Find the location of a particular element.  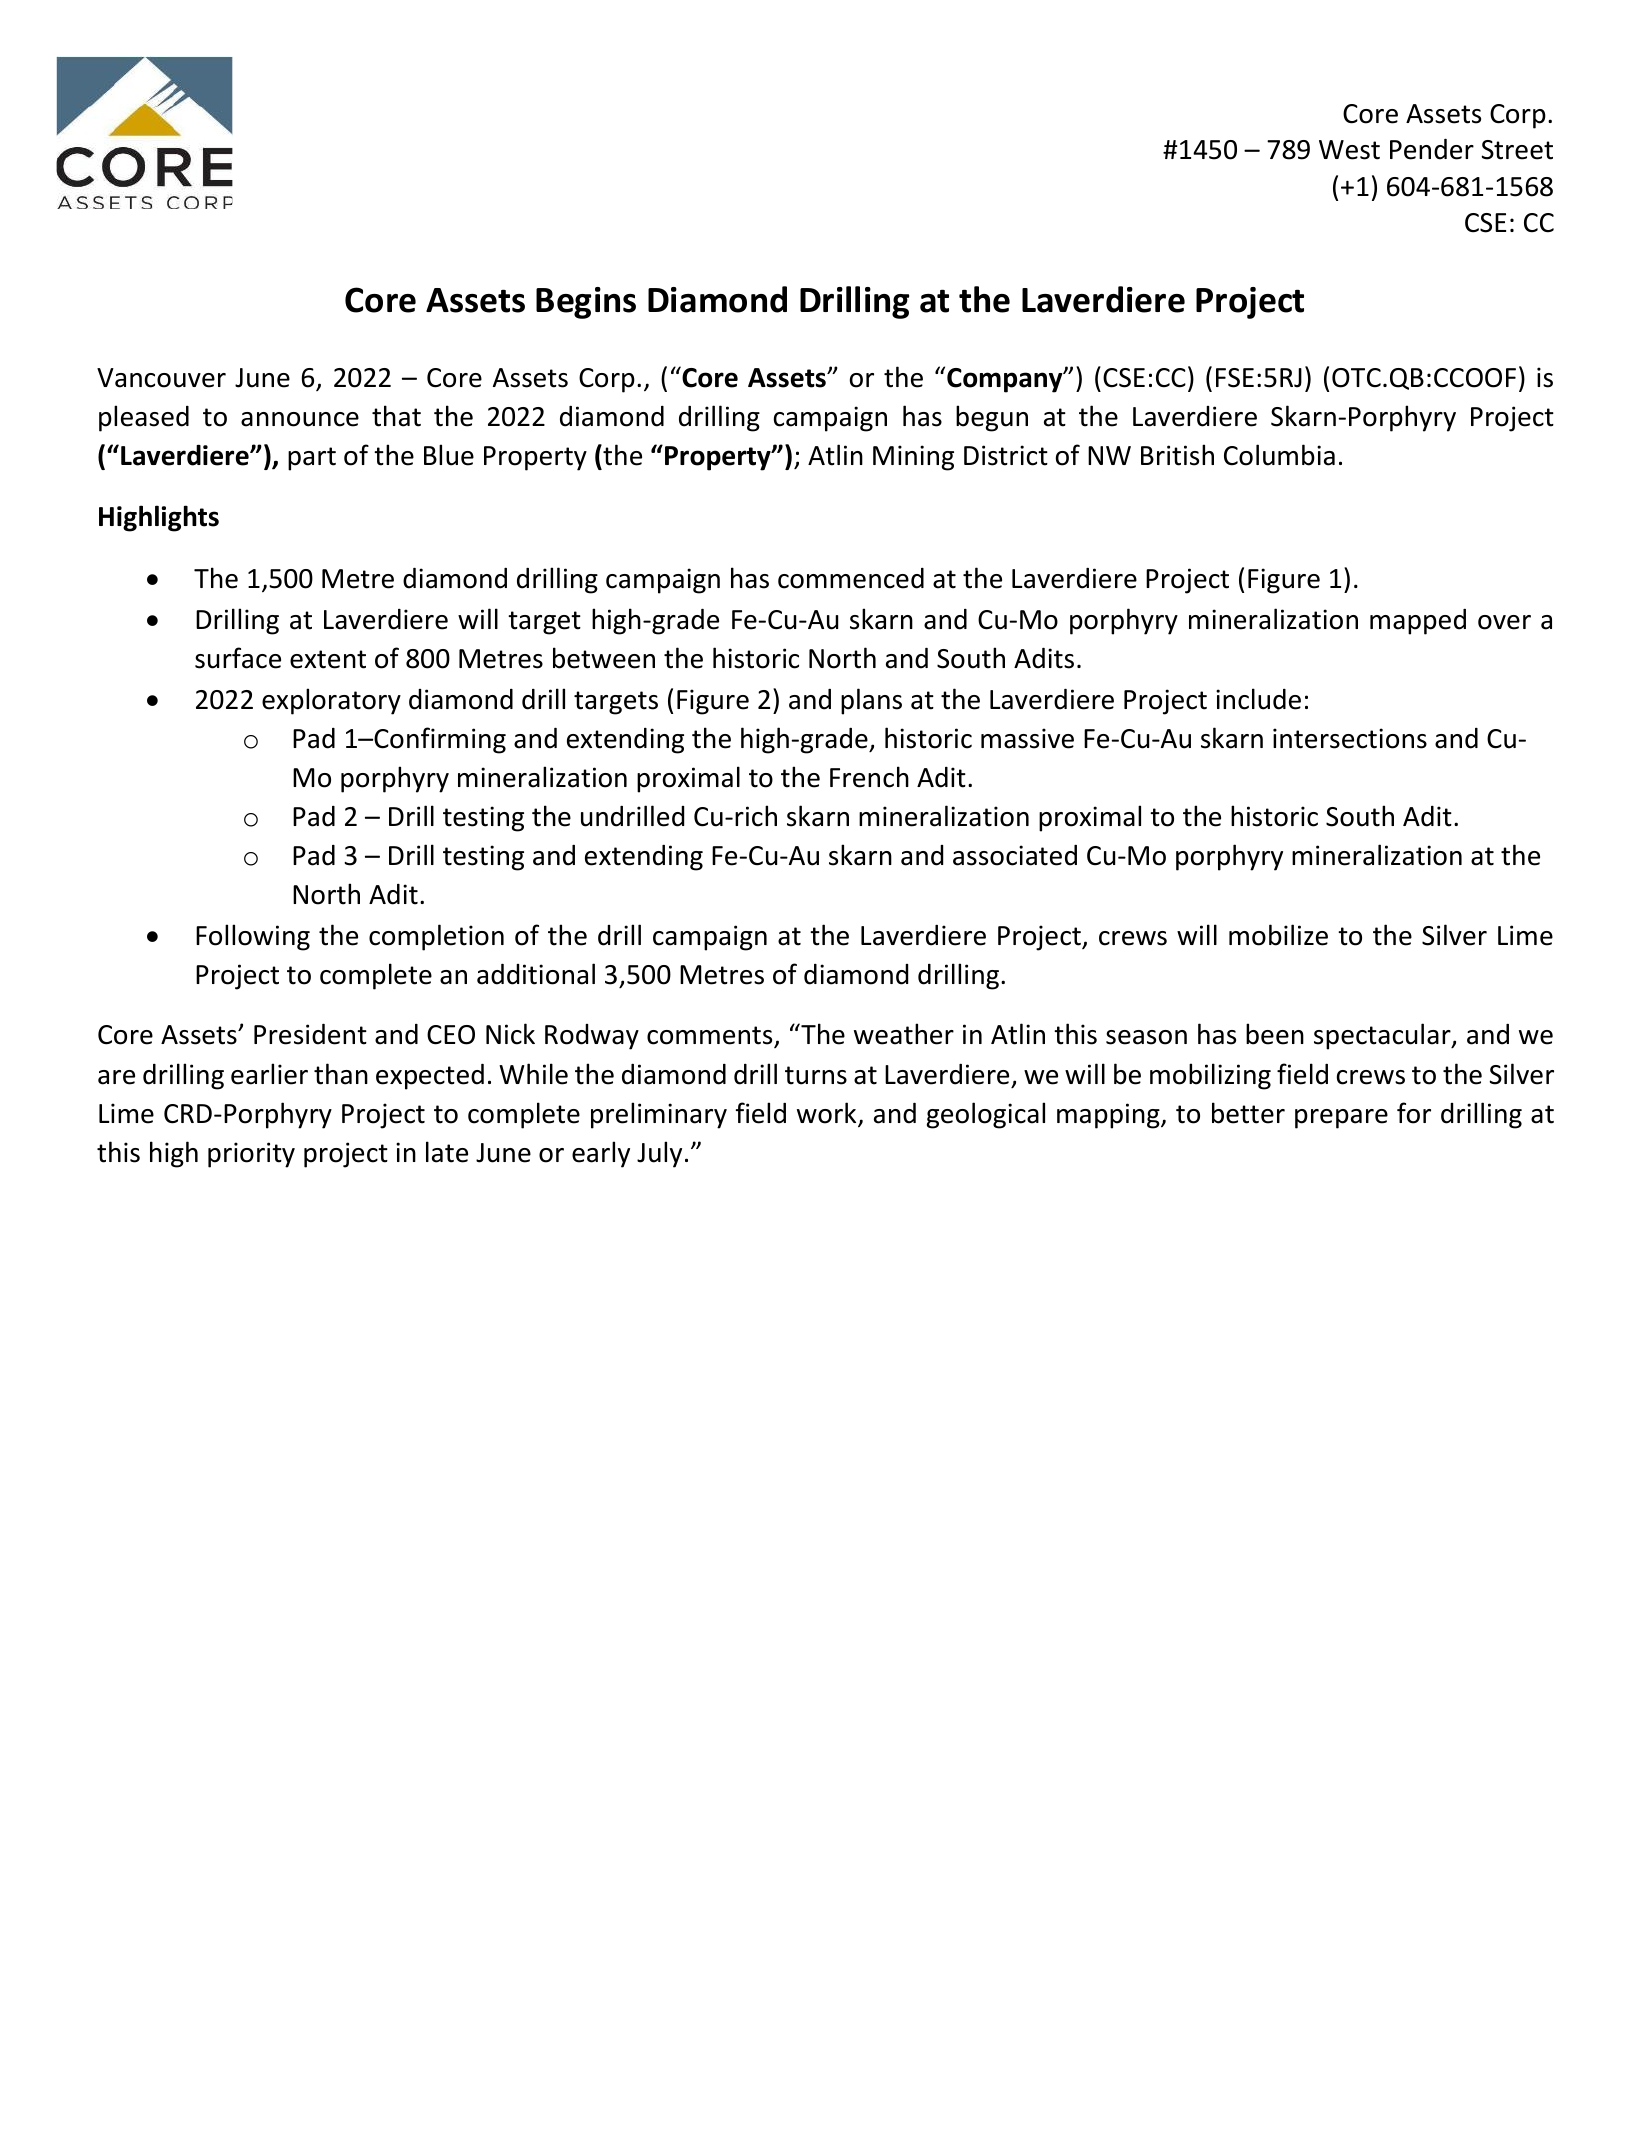

Following is located at coordinates (253, 937).
